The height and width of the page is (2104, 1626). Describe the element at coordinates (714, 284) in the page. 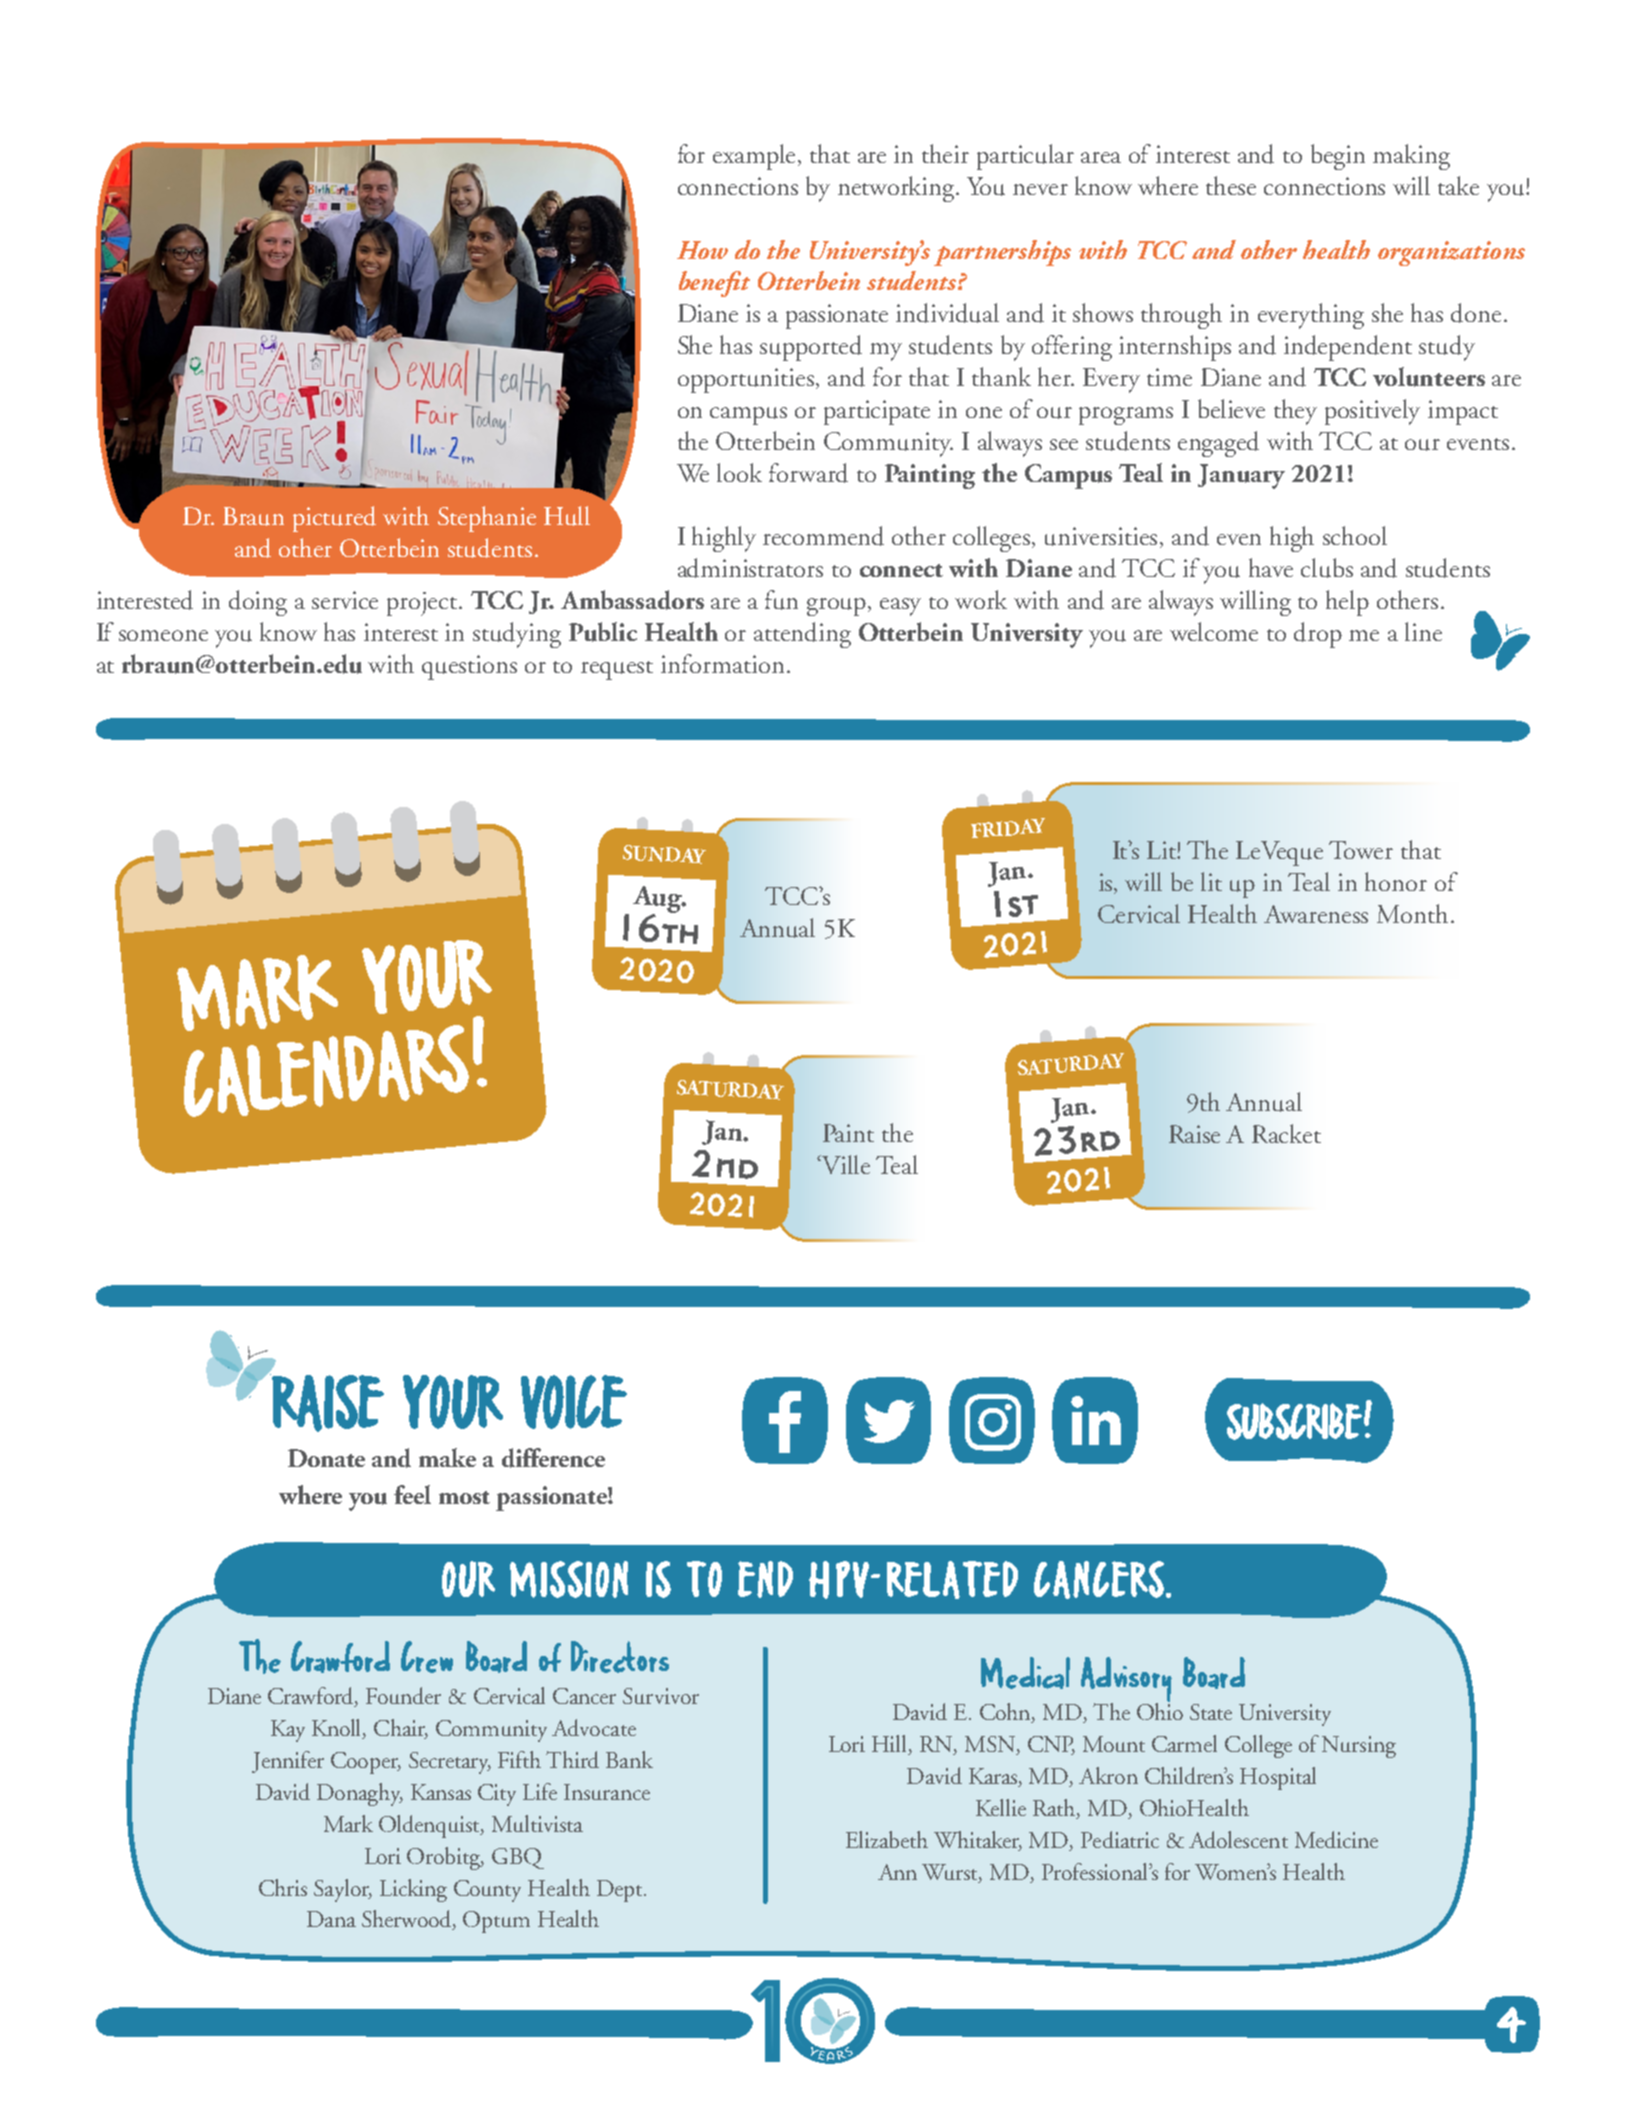

I see `benefit` at that location.
